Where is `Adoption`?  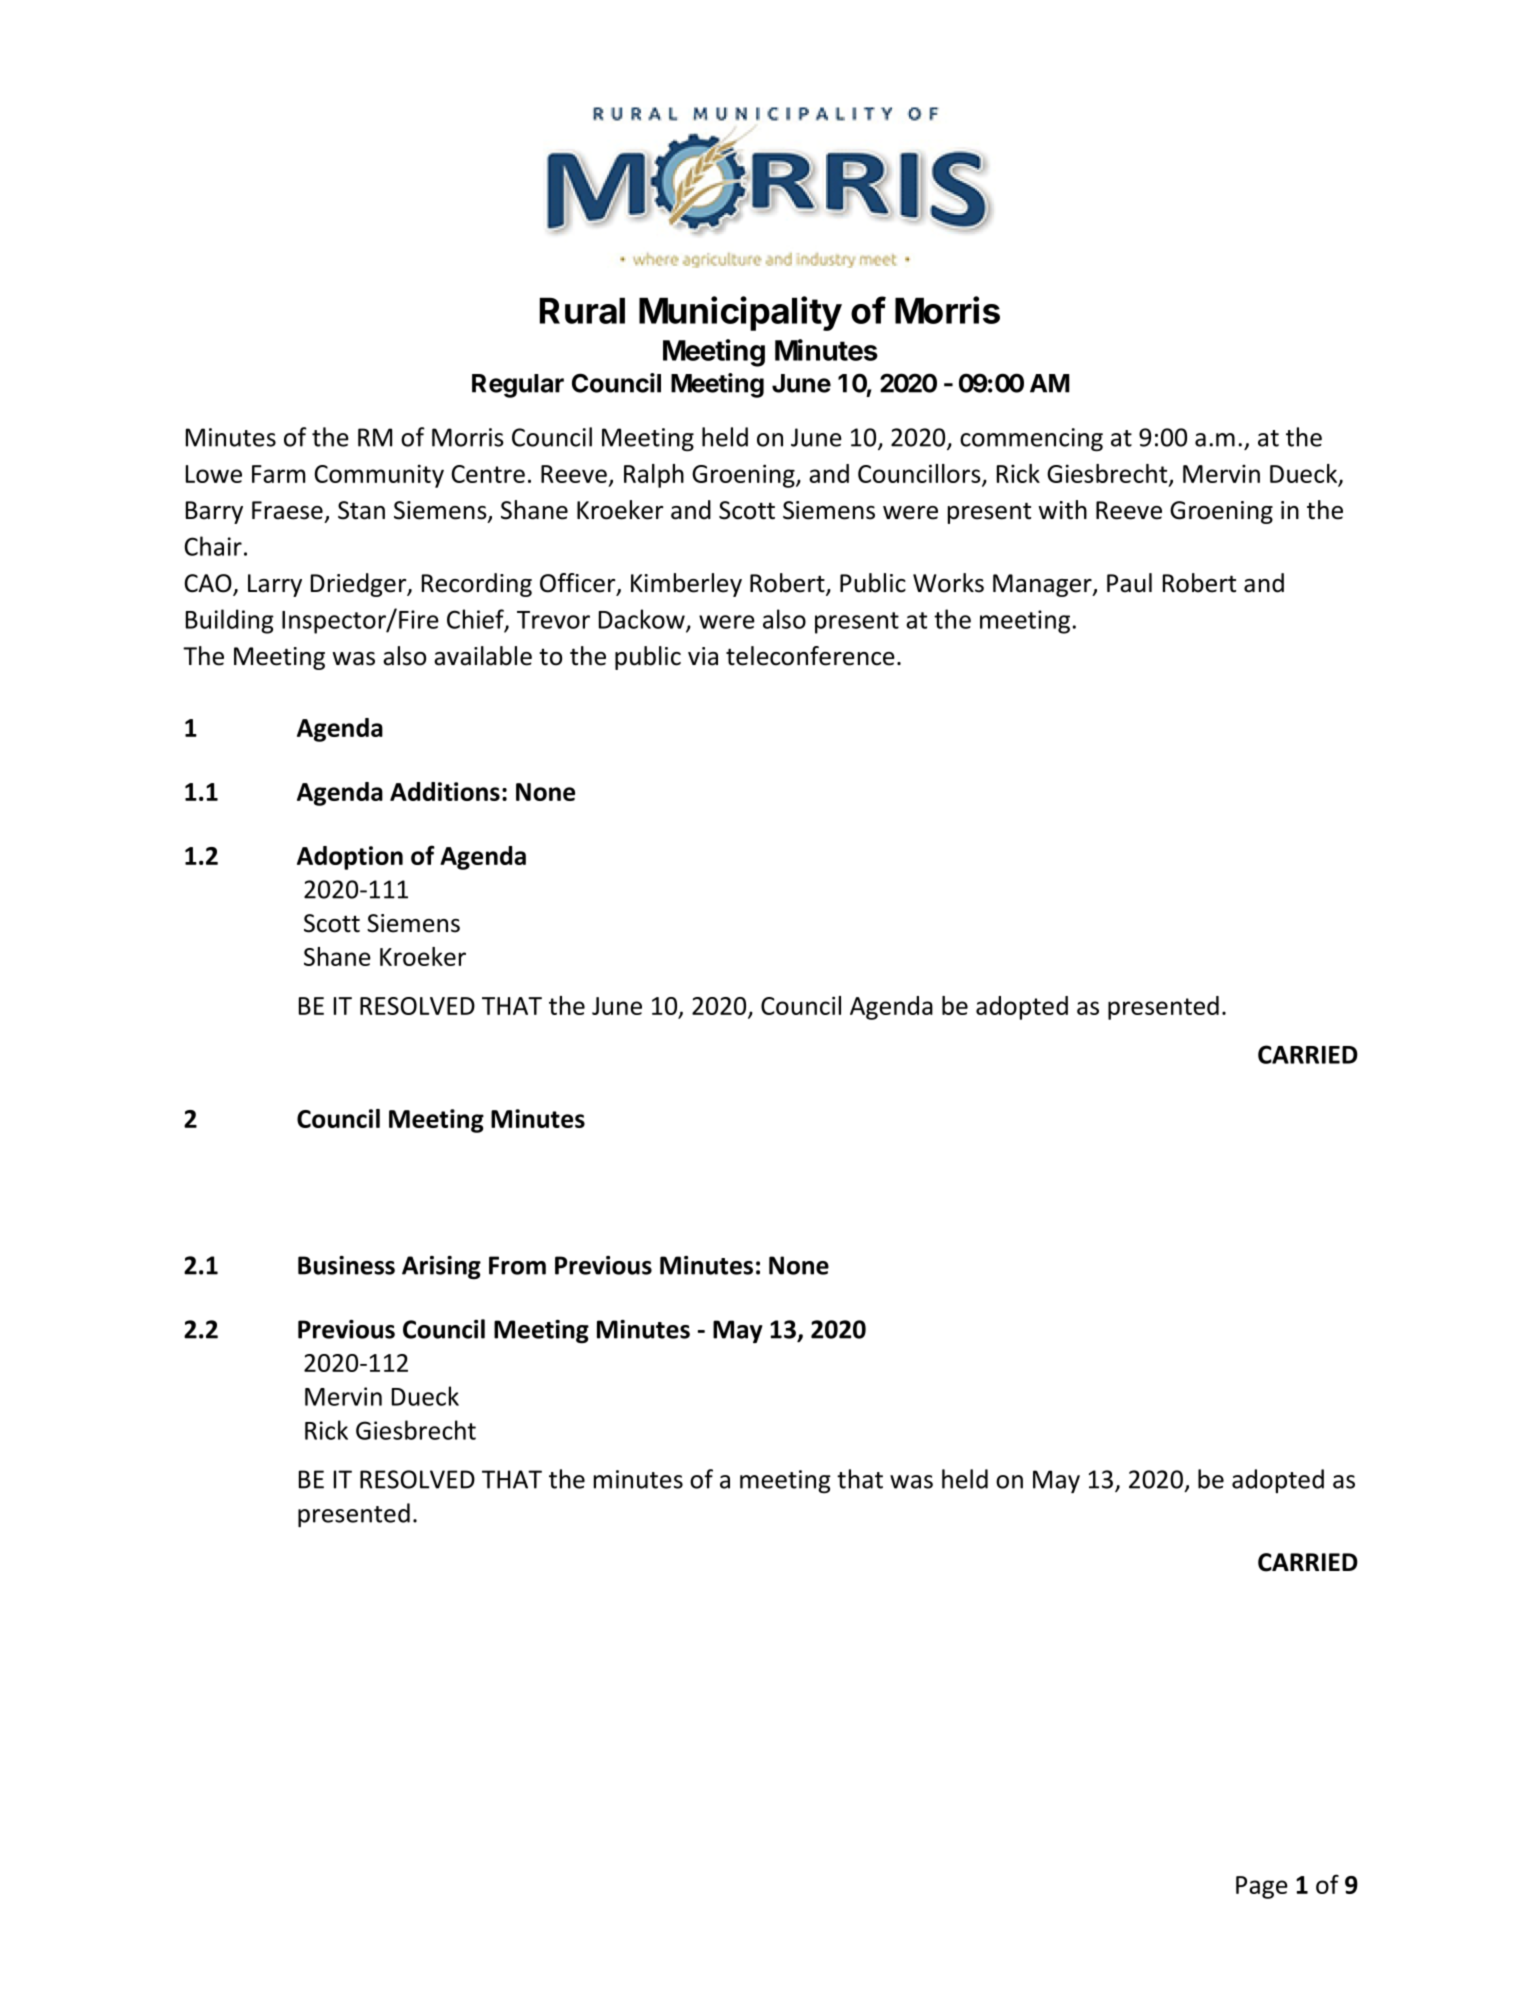 Adoption is located at coordinates (350, 858).
